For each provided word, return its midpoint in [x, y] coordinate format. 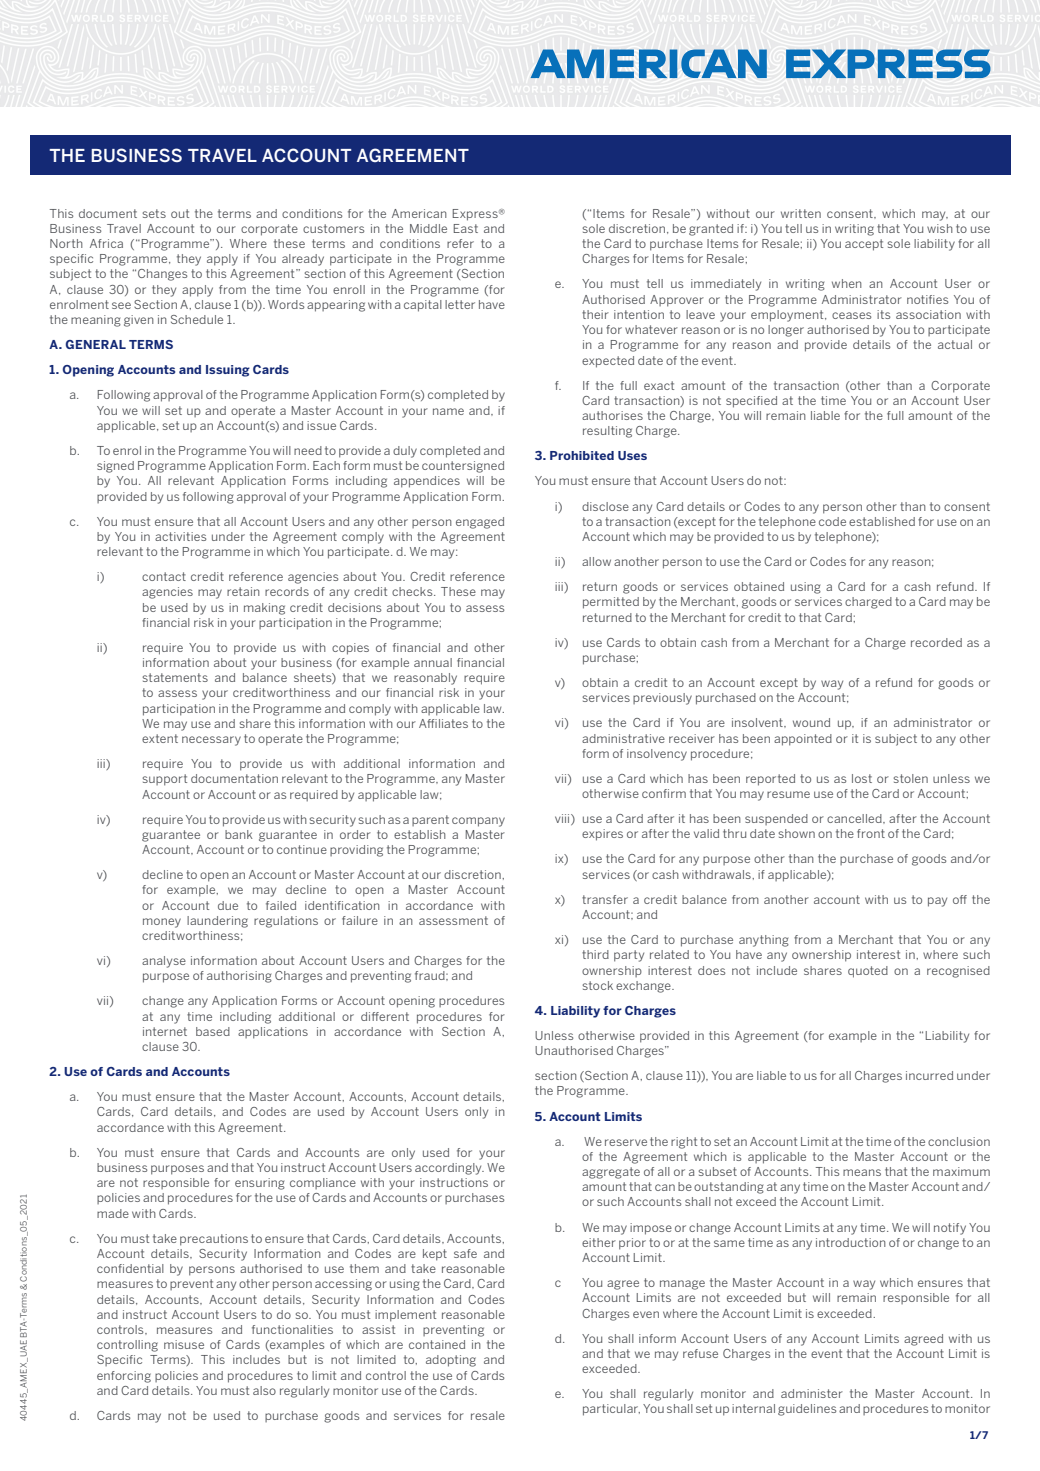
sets [154, 213]
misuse [184, 1344]
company [478, 822]
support [165, 780]
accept [864, 245]
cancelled [855, 819]
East [466, 228]
